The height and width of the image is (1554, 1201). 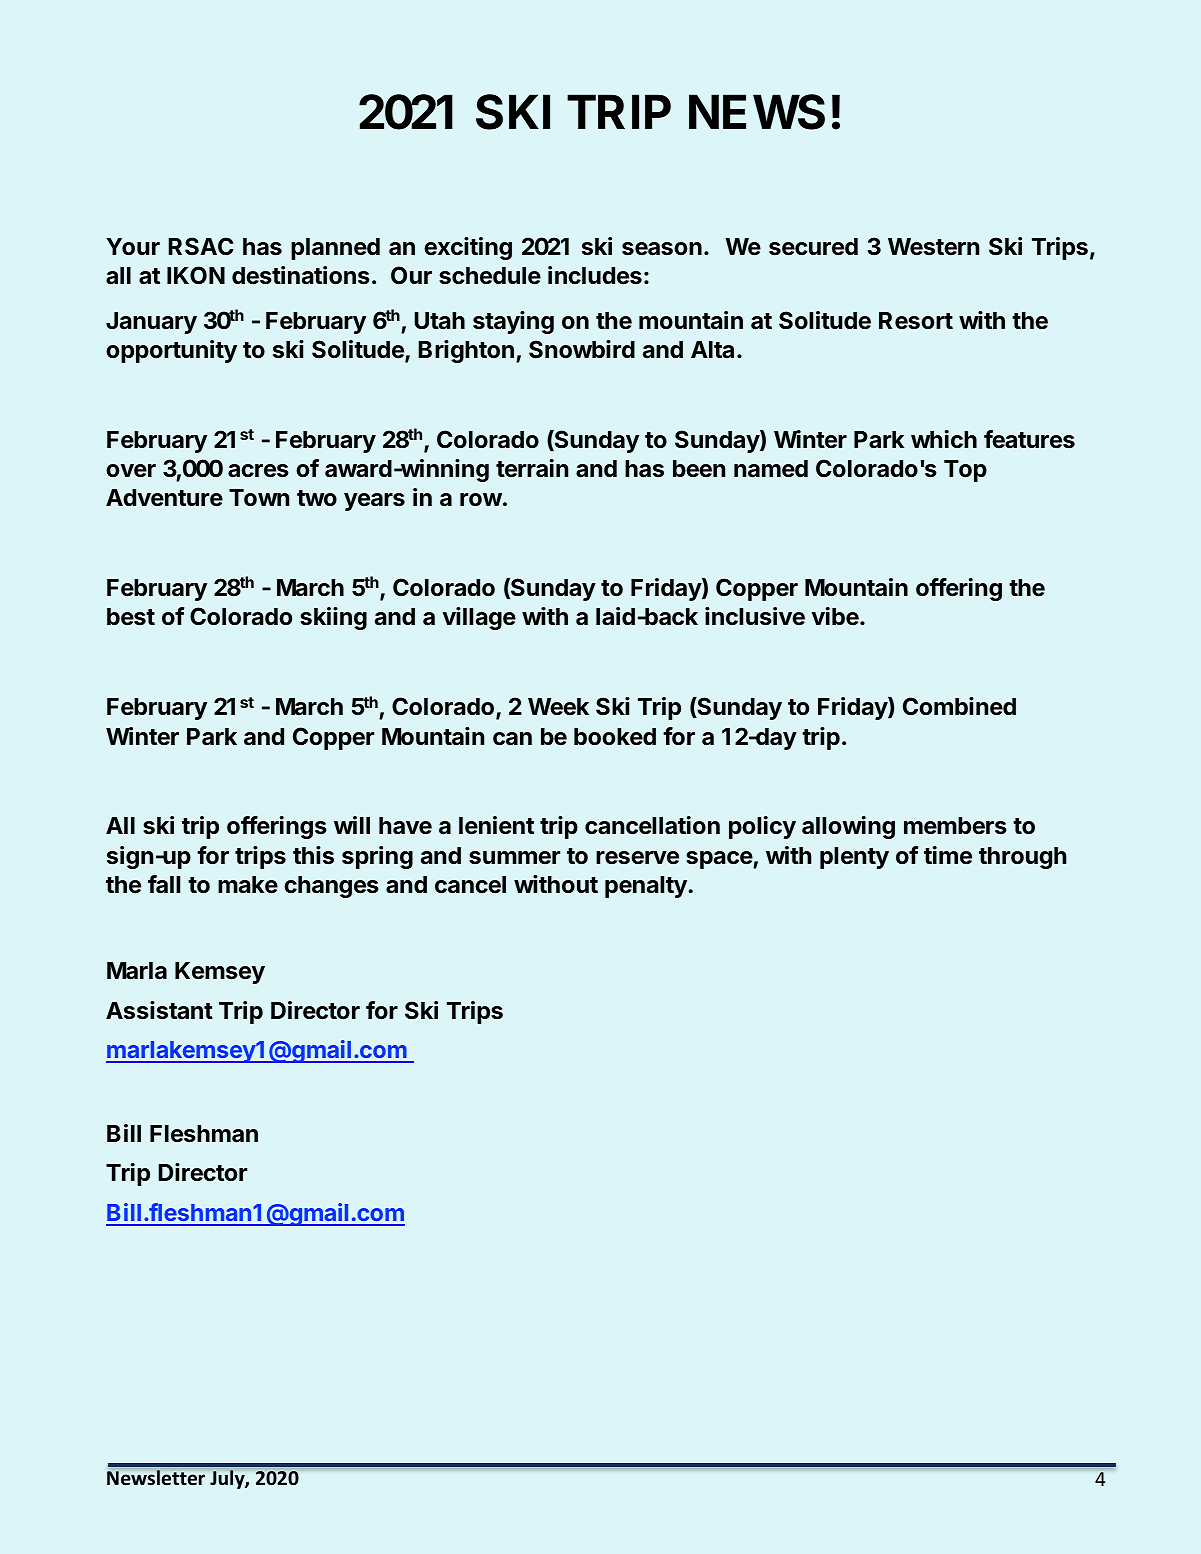 I want to click on Town, so click(x=259, y=498).
